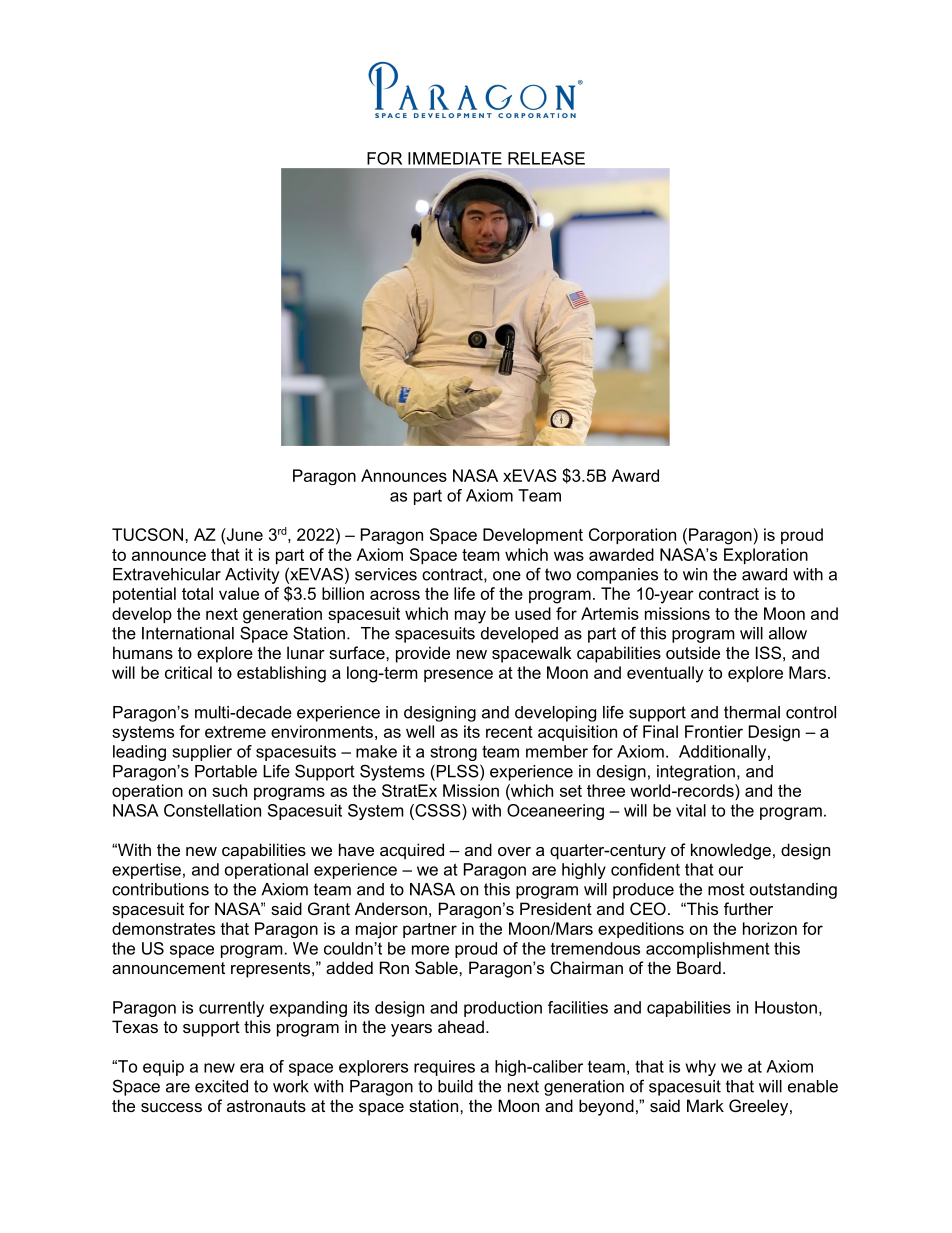 The height and width of the image is (1233, 952). I want to click on IMMEDIATE, so click(455, 158).
